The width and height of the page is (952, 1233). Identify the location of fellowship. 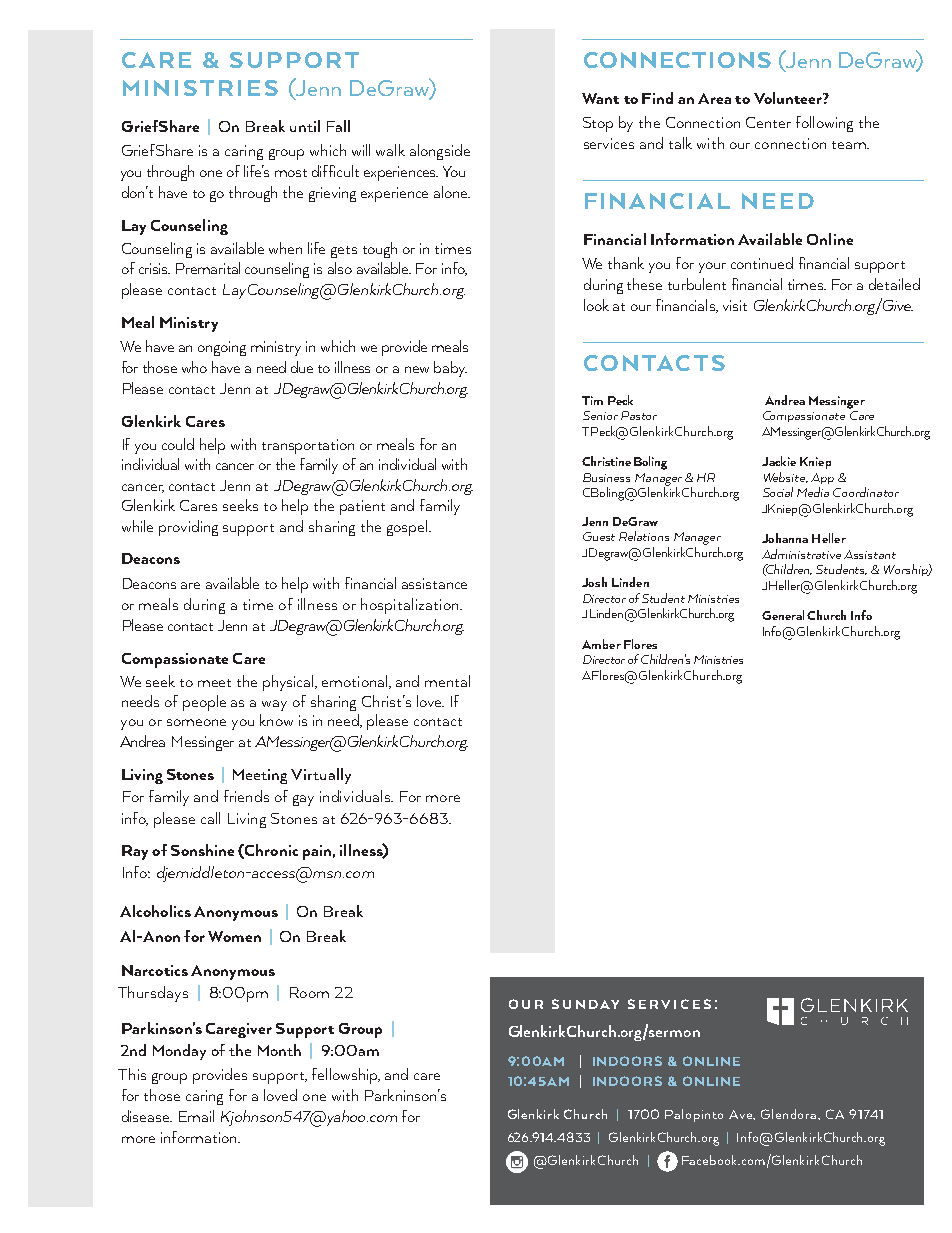
(346, 1076).
